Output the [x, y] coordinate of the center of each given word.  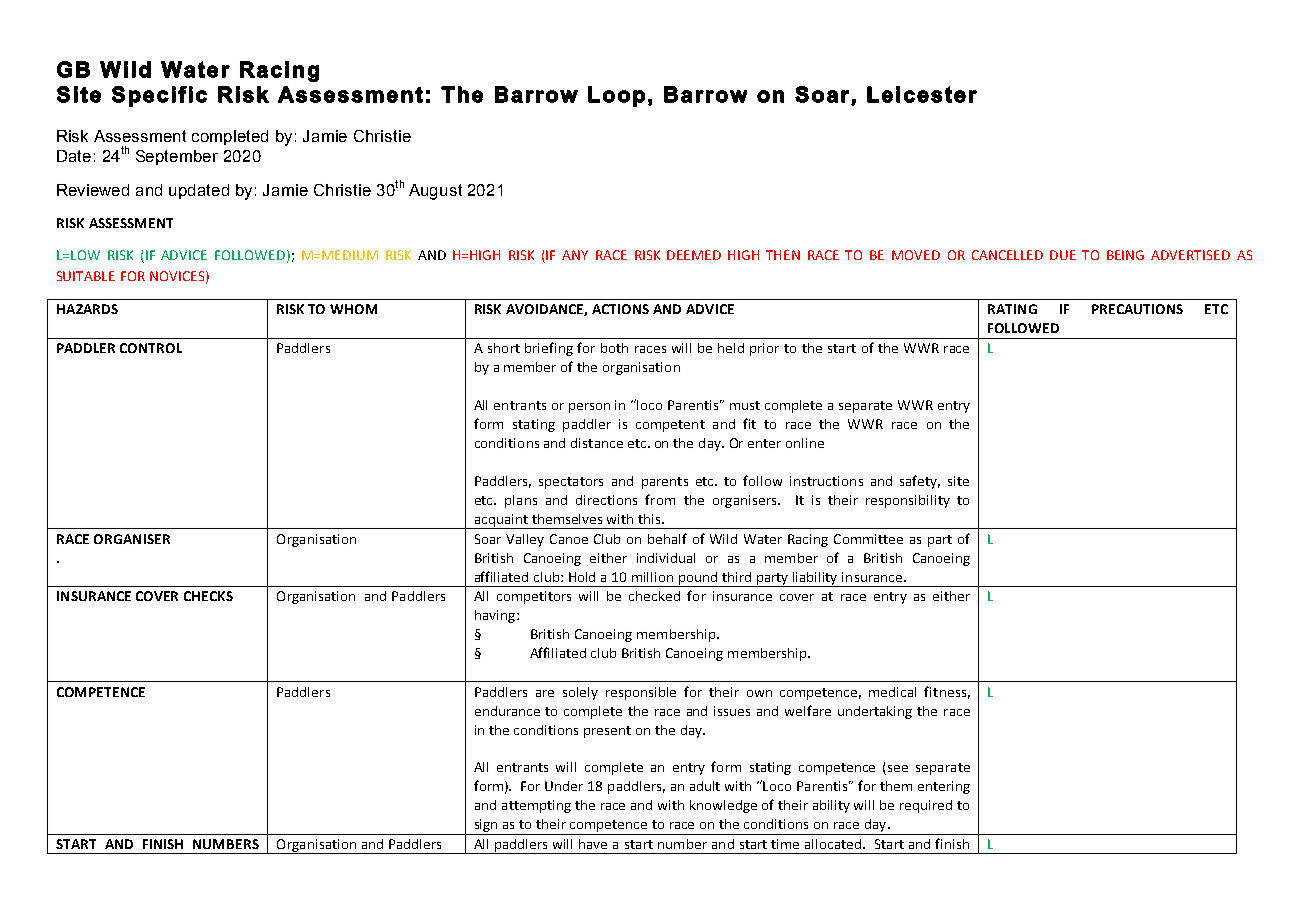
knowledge [723, 806]
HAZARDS [87, 309]
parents [665, 483]
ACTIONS [620, 309]
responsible [641, 693]
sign [486, 825]
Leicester [922, 94]
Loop [616, 96]
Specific [159, 96]
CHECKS [208, 596]
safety [920, 482]
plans [521, 501]
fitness [945, 691]
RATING [1012, 309]
